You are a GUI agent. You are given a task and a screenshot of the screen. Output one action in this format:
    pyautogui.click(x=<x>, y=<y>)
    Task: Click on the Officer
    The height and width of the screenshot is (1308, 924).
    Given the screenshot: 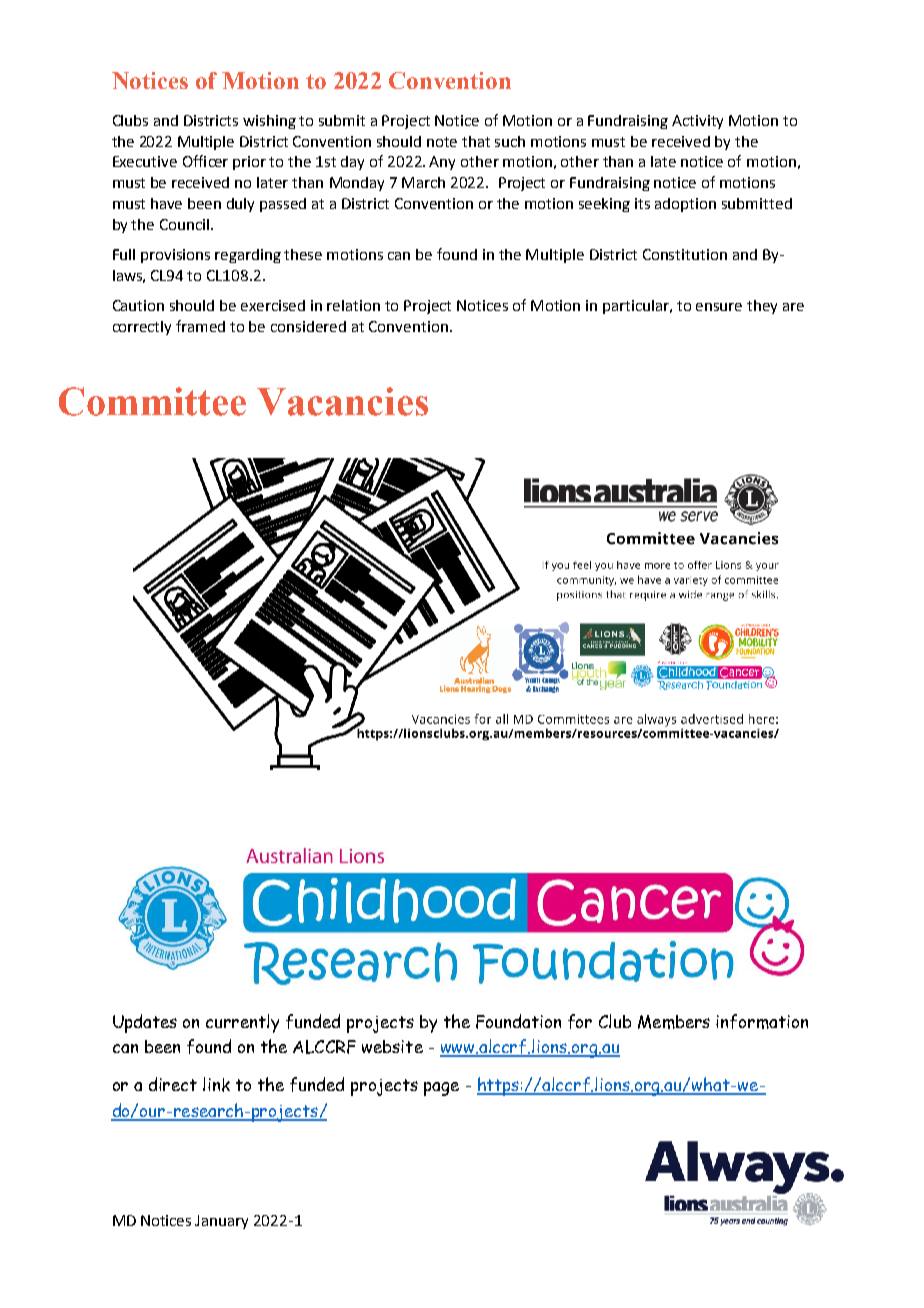 What is the action you would take?
    pyautogui.click(x=205, y=161)
